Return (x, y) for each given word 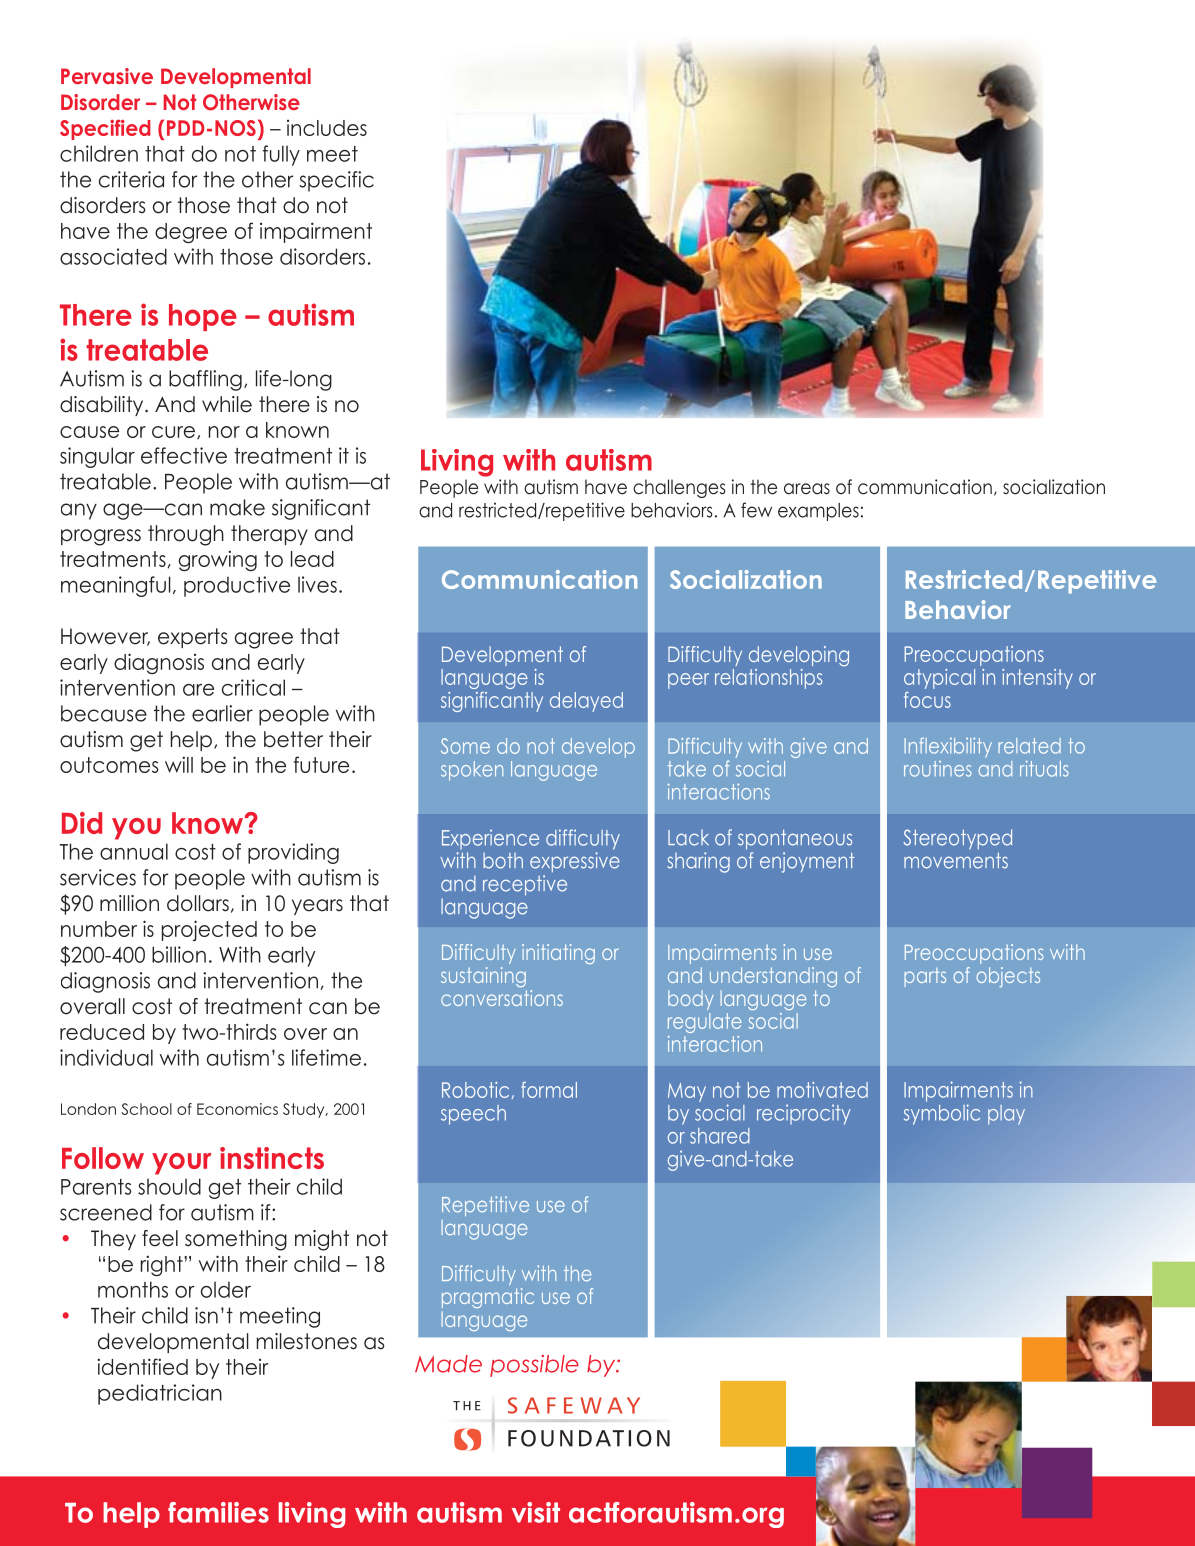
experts (192, 638)
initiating (558, 954)
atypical (939, 679)
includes (327, 128)
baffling (205, 380)
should (169, 1186)
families (218, 1512)
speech (473, 1115)
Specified (105, 129)
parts (925, 977)
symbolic (942, 1114)
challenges (679, 488)
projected (209, 930)
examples (818, 512)
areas (807, 489)
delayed (586, 702)
